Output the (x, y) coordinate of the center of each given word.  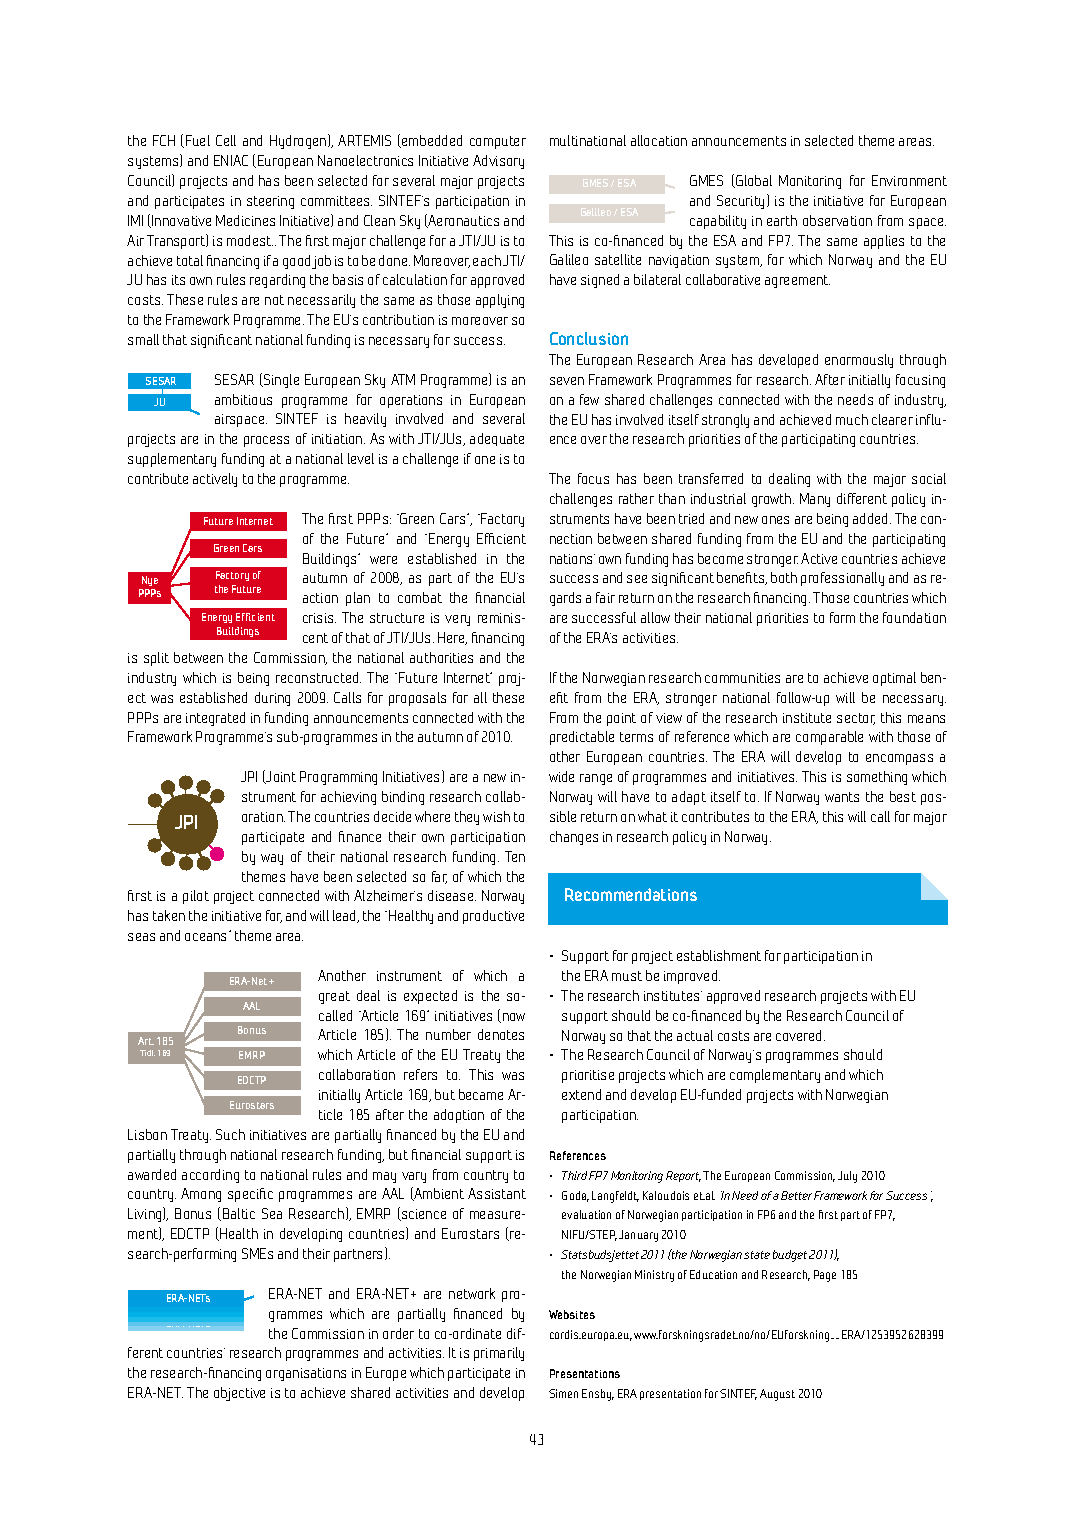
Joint (280, 777)
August (777, 1395)
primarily (499, 1354)
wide (561, 776)
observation (837, 220)
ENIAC (231, 160)
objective (239, 1394)
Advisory (498, 162)
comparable (829, 738)
